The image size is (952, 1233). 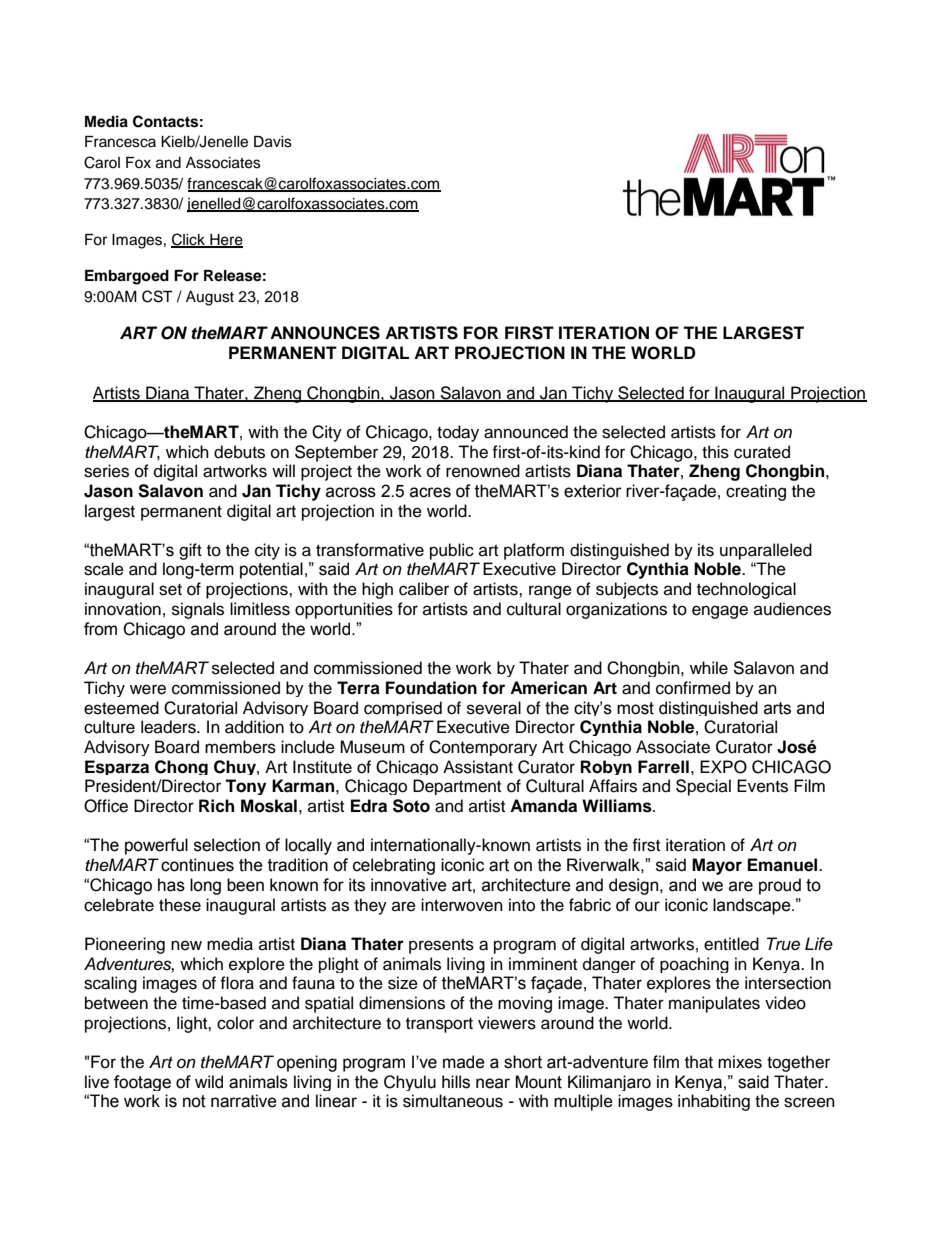 I want to click on hills, so click(x=456, y=1082).
